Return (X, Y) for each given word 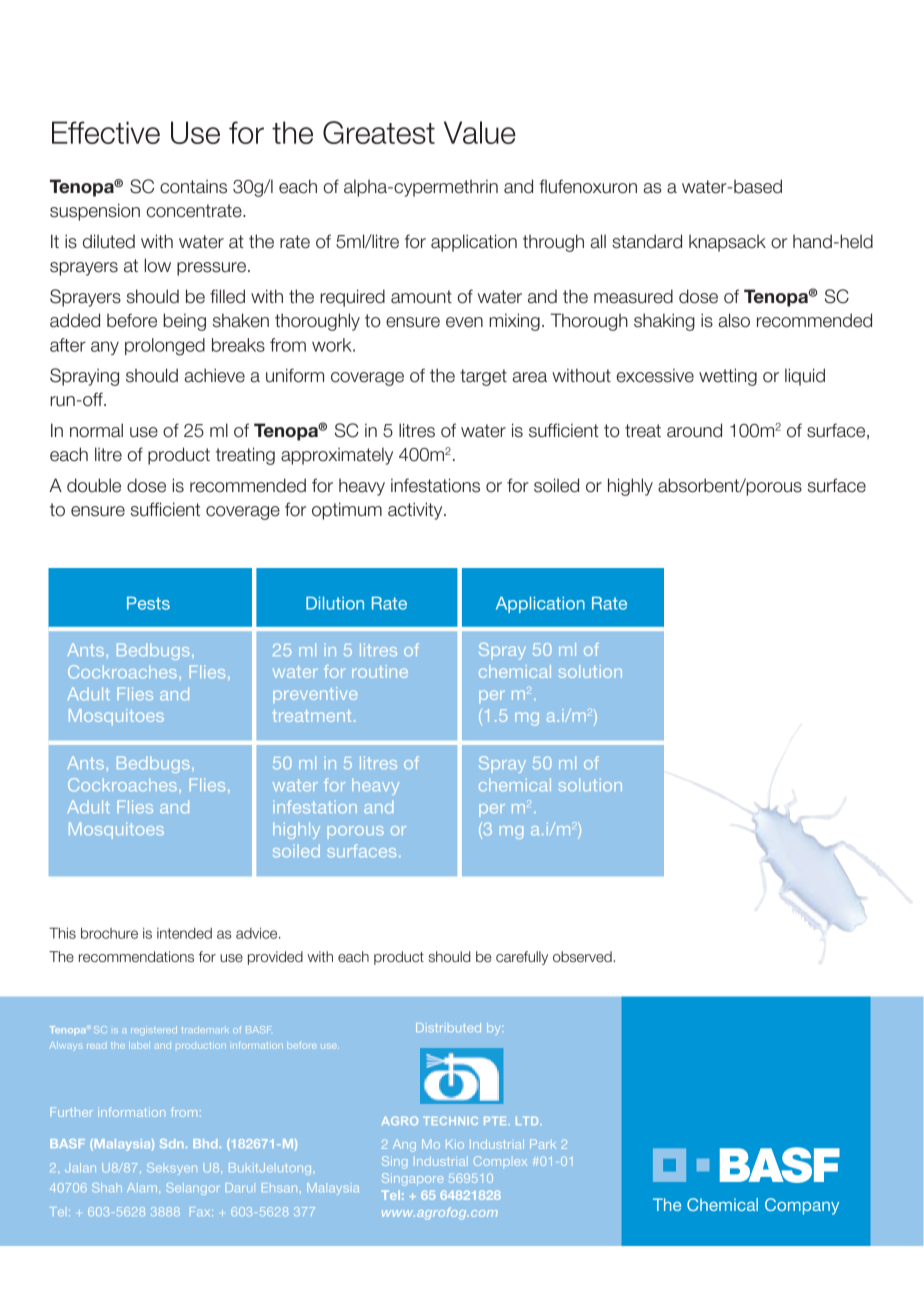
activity (416, 511)
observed (583, 957)
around (694, 430)
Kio (455, 1144)
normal (96, 430)
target (483, 377)
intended (184, 933)
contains (193, 186)
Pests (148, 603)
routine (380, 671)
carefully (522, 958)
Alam (143, 1187)
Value (480, 132)
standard (647, 241)
